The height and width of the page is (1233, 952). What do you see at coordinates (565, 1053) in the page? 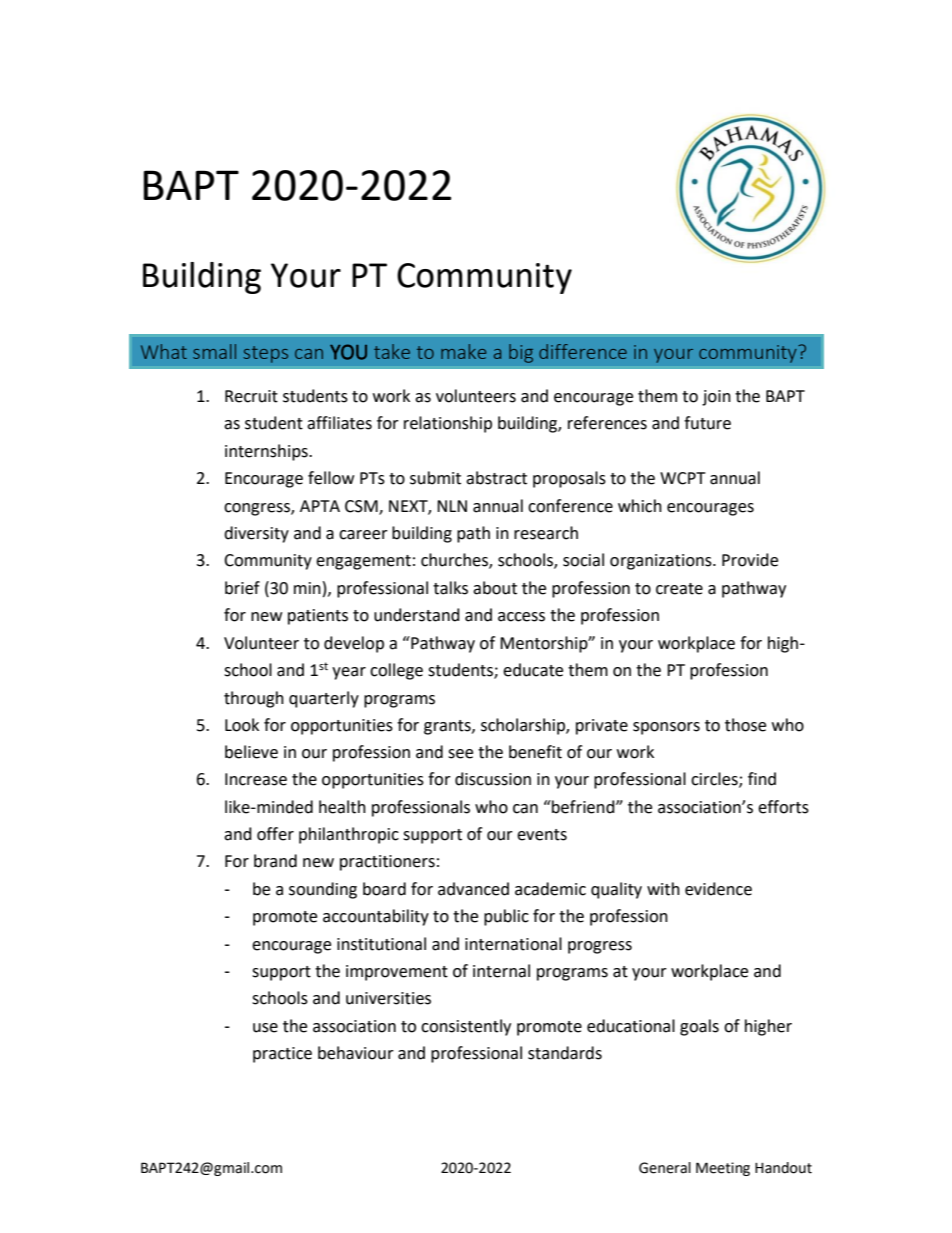
I see `standards` at bounding box center [565, 1053].
